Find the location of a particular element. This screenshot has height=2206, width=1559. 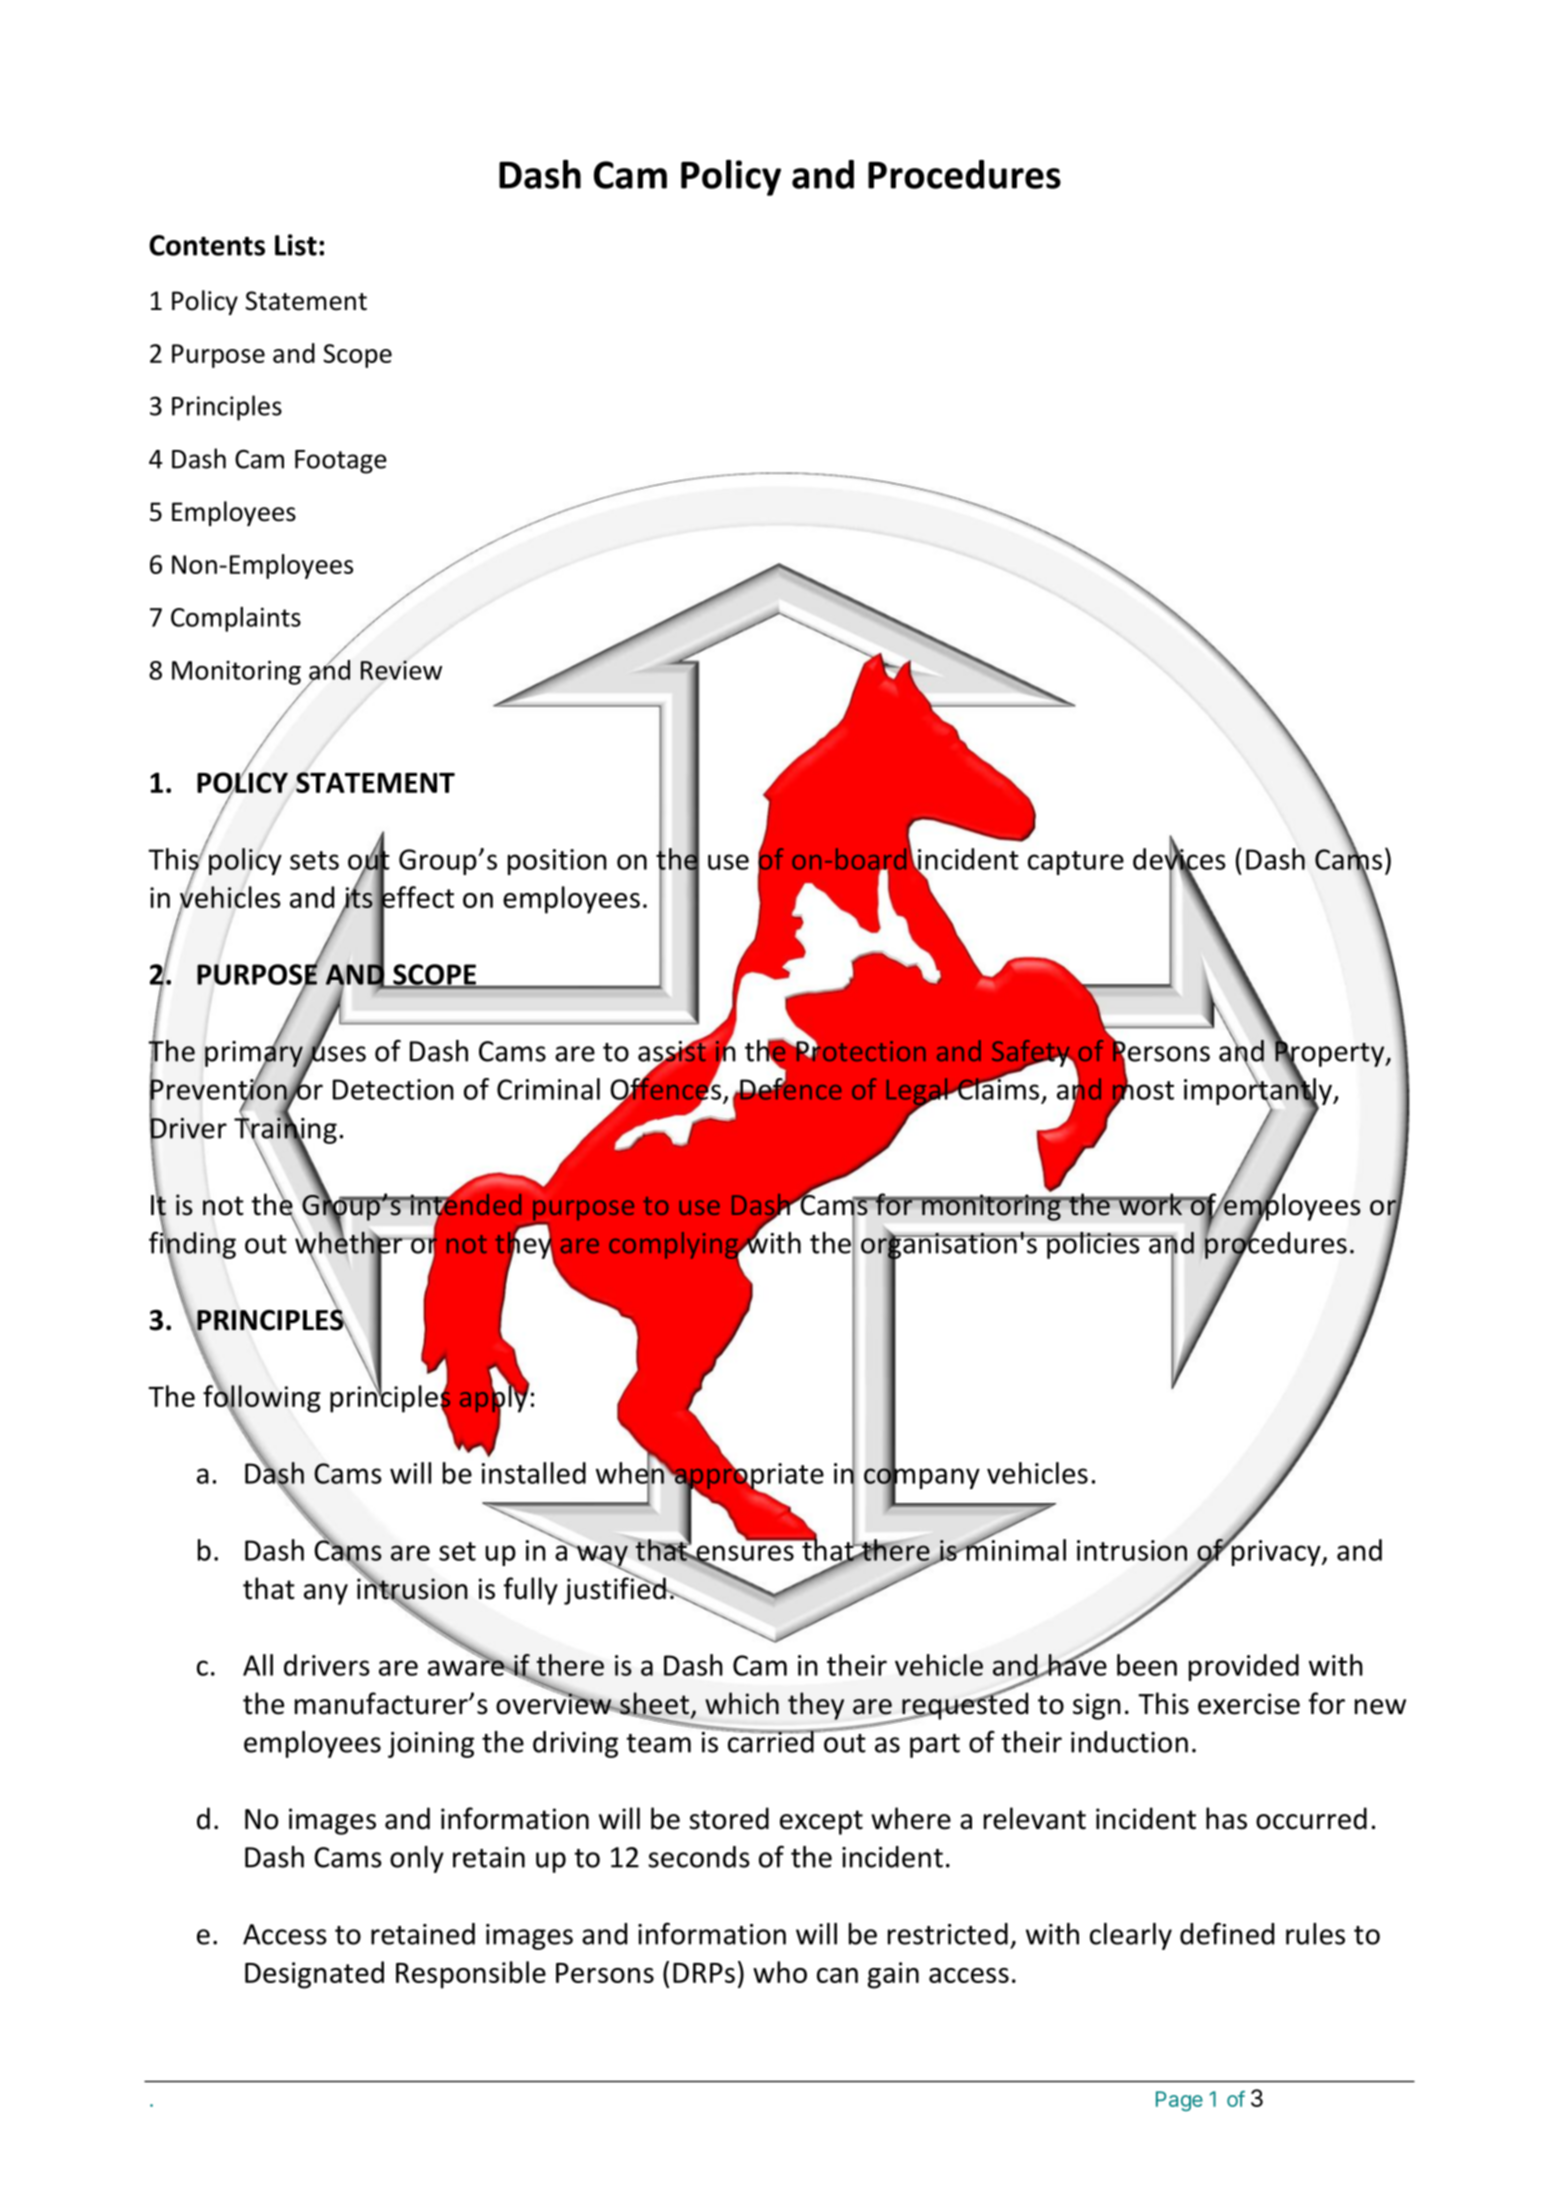

Criminal is located at coordinates (548, 1089).
